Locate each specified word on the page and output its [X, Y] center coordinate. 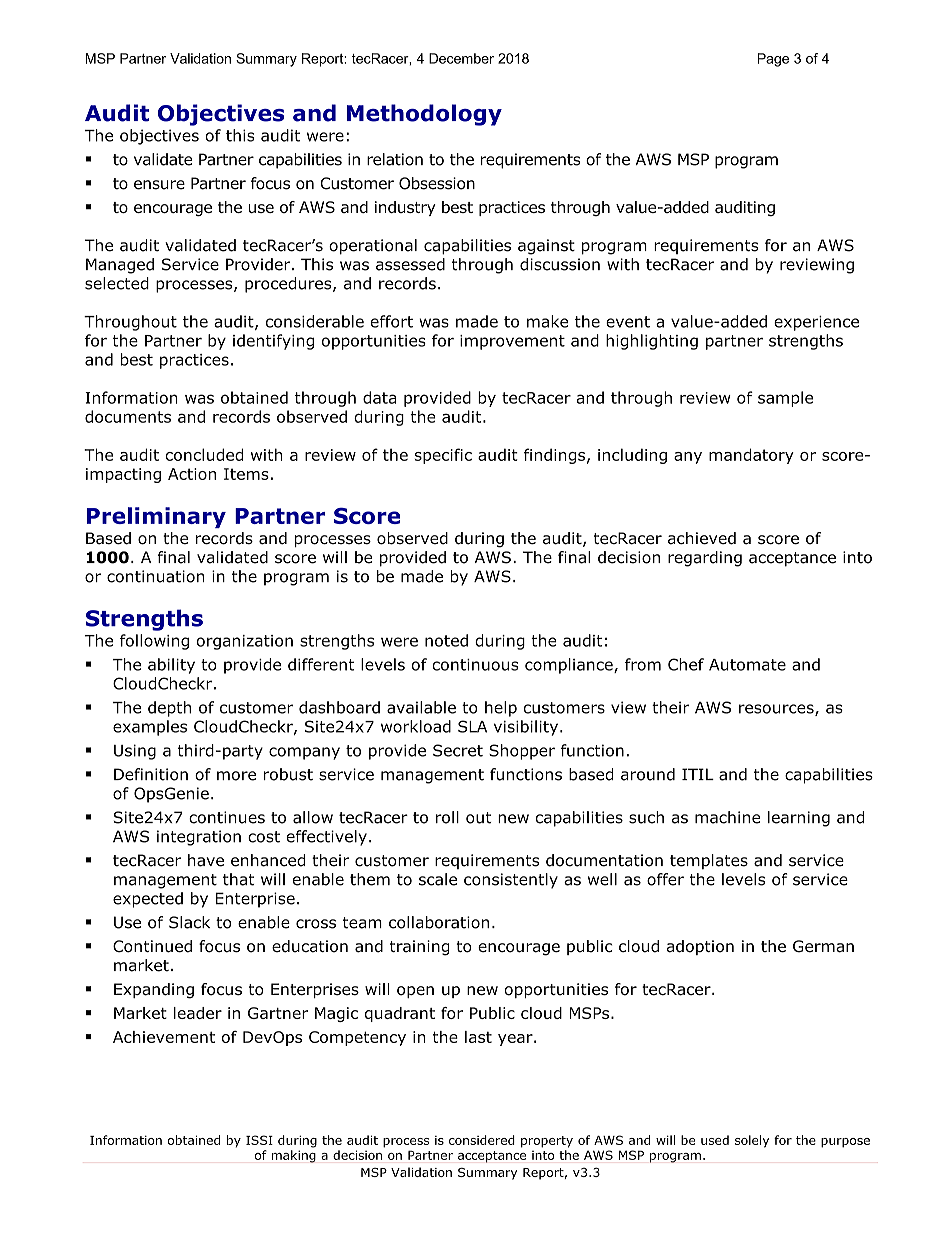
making [293, 1156]
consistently [511, 881]
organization [245, 642]
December [461, 58]
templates [709, 861]
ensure [159, 185]
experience [816, 323]
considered [482, 1140]
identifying [273, 342]
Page [773, 60]
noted [446, 640]
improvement [512, 342]
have [206, 860]
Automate [747, 665]
